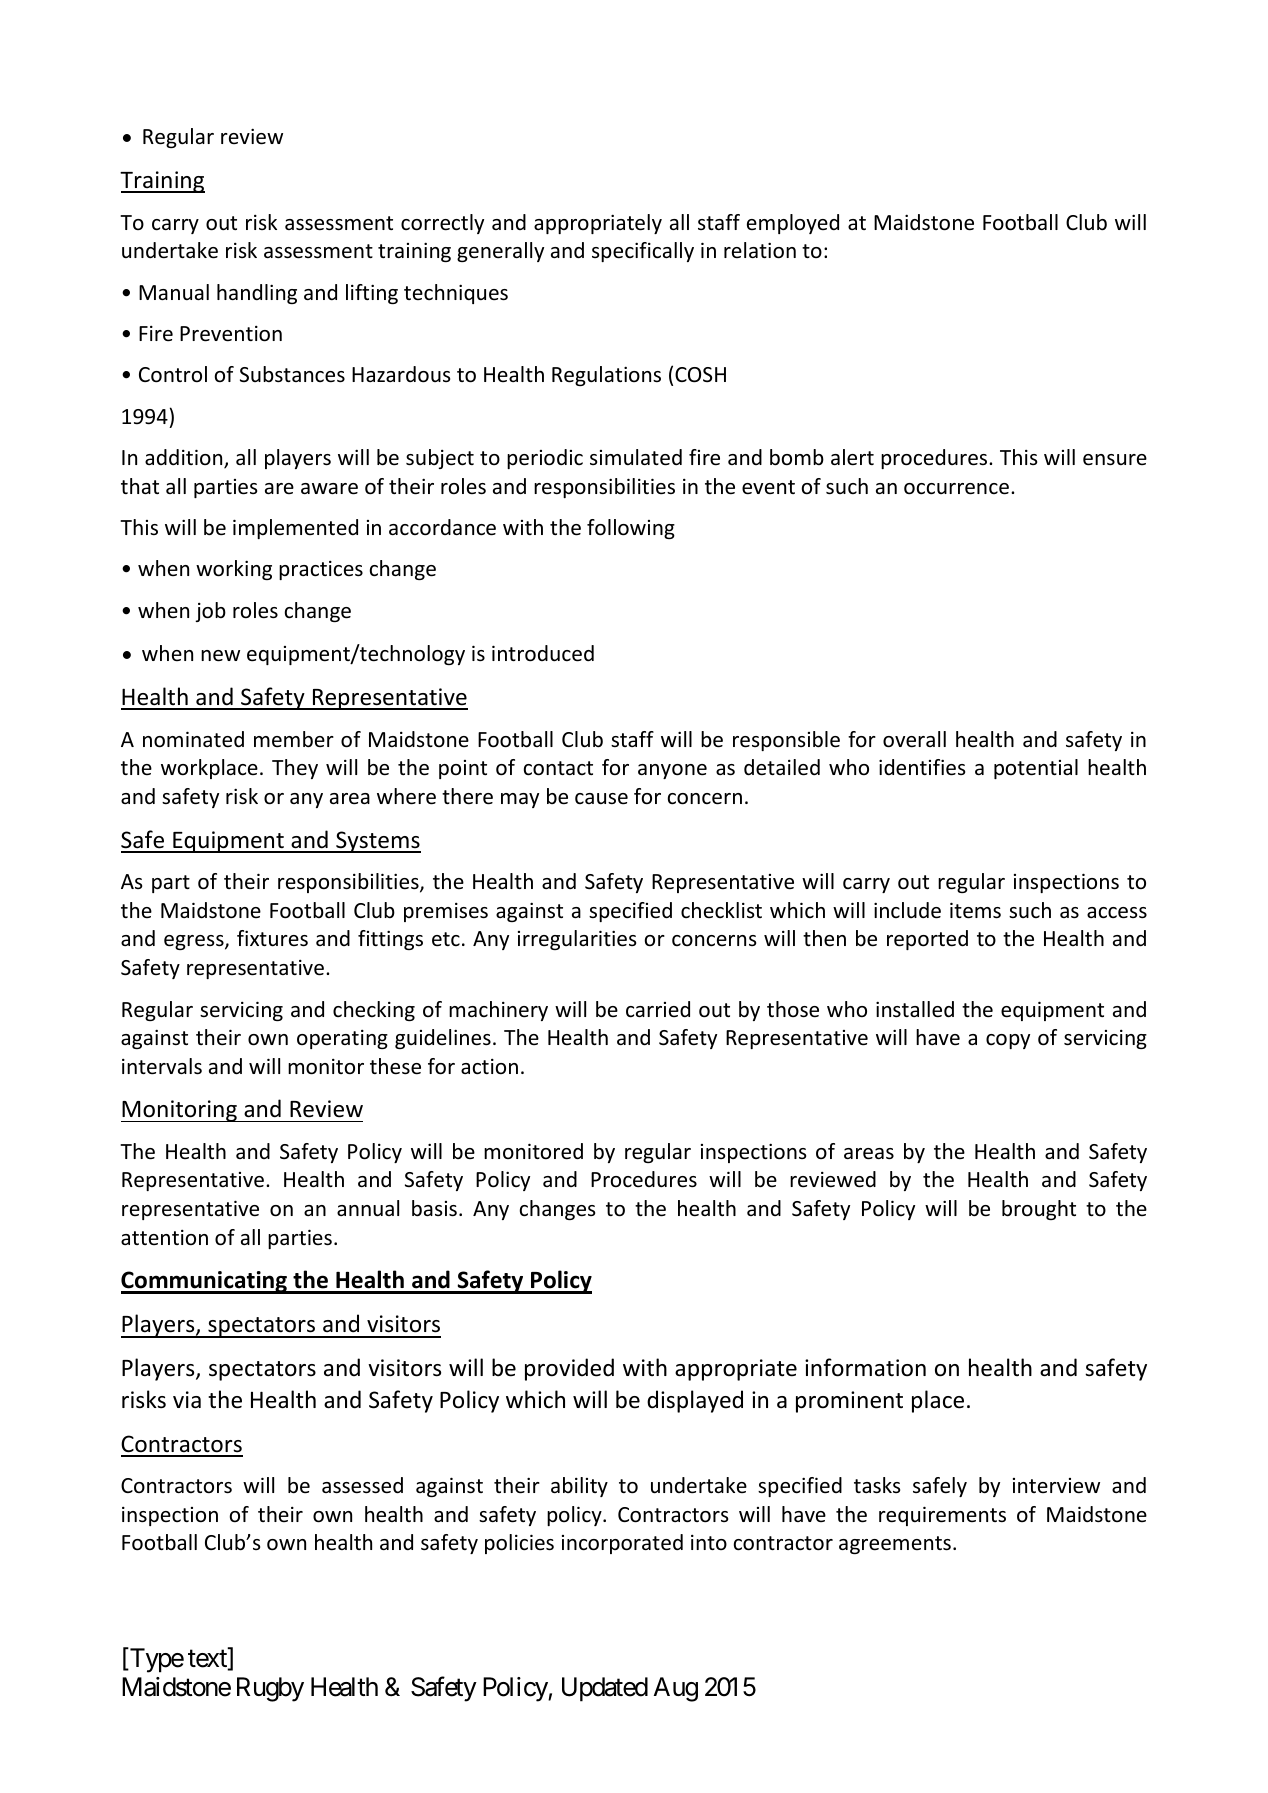 This page has width=1268, height=1793. Describe the element at coordinates (434, 1208) in the page. I see `basis` at that location.
